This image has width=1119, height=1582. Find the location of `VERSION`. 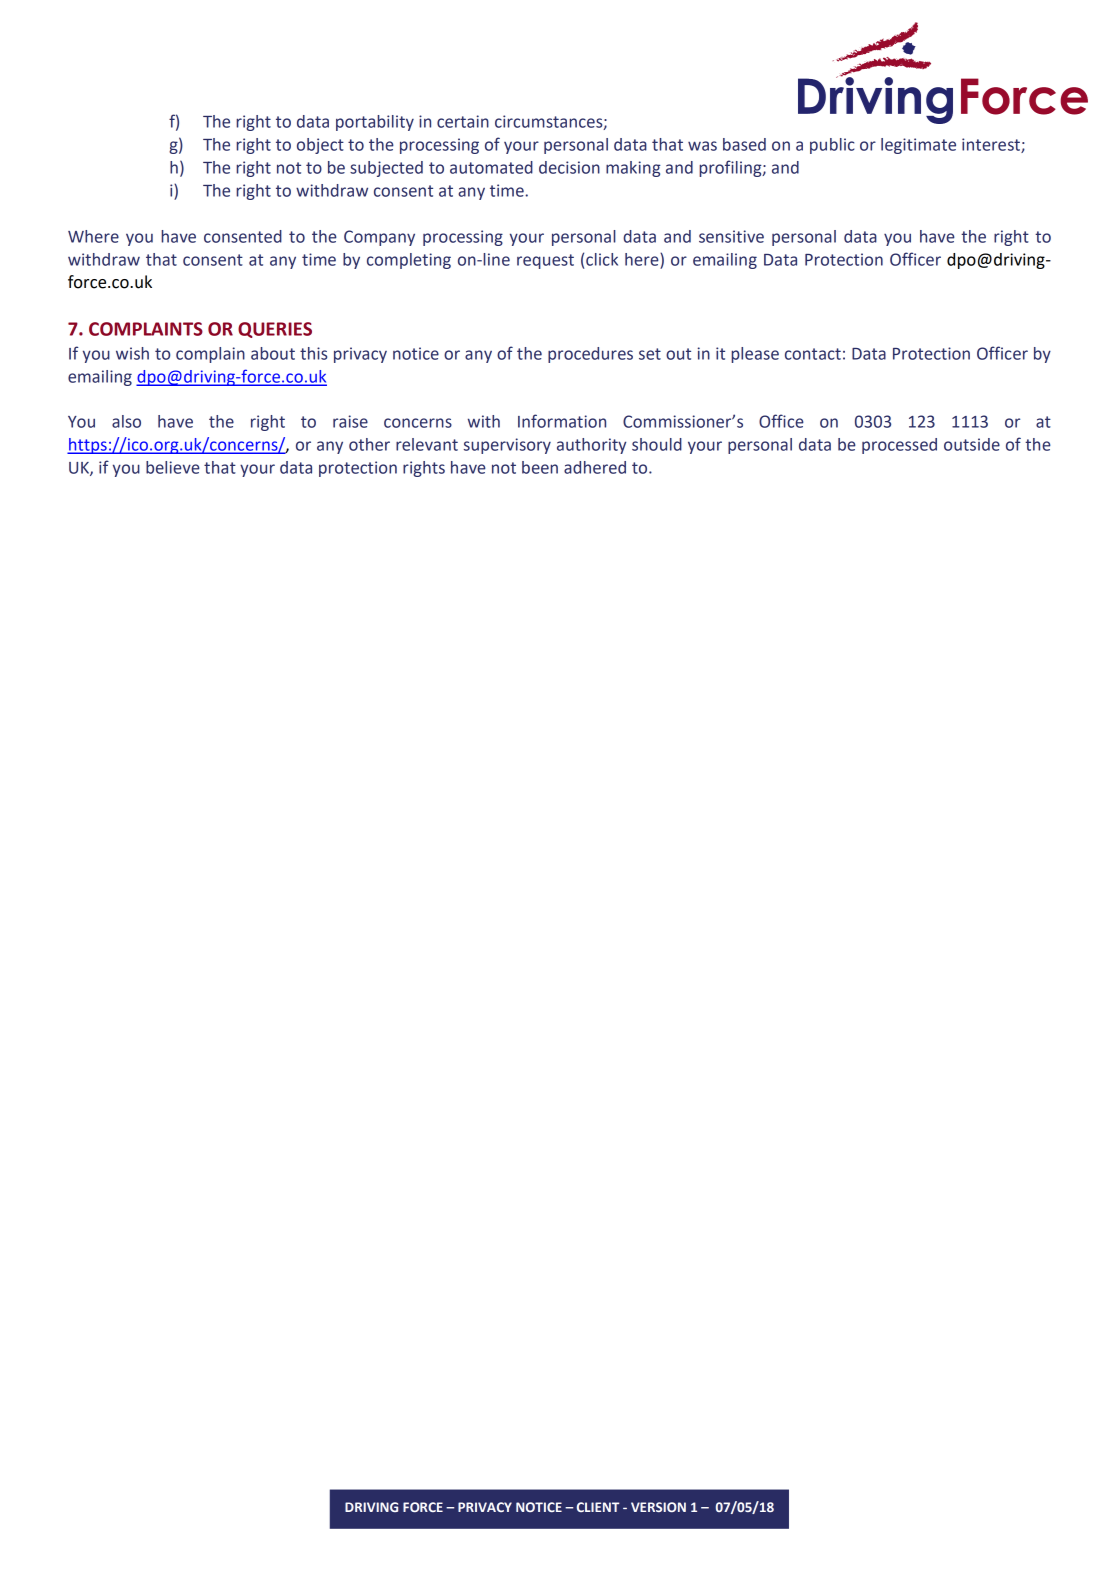

VERSION is located at coordinates (658, 1507).
